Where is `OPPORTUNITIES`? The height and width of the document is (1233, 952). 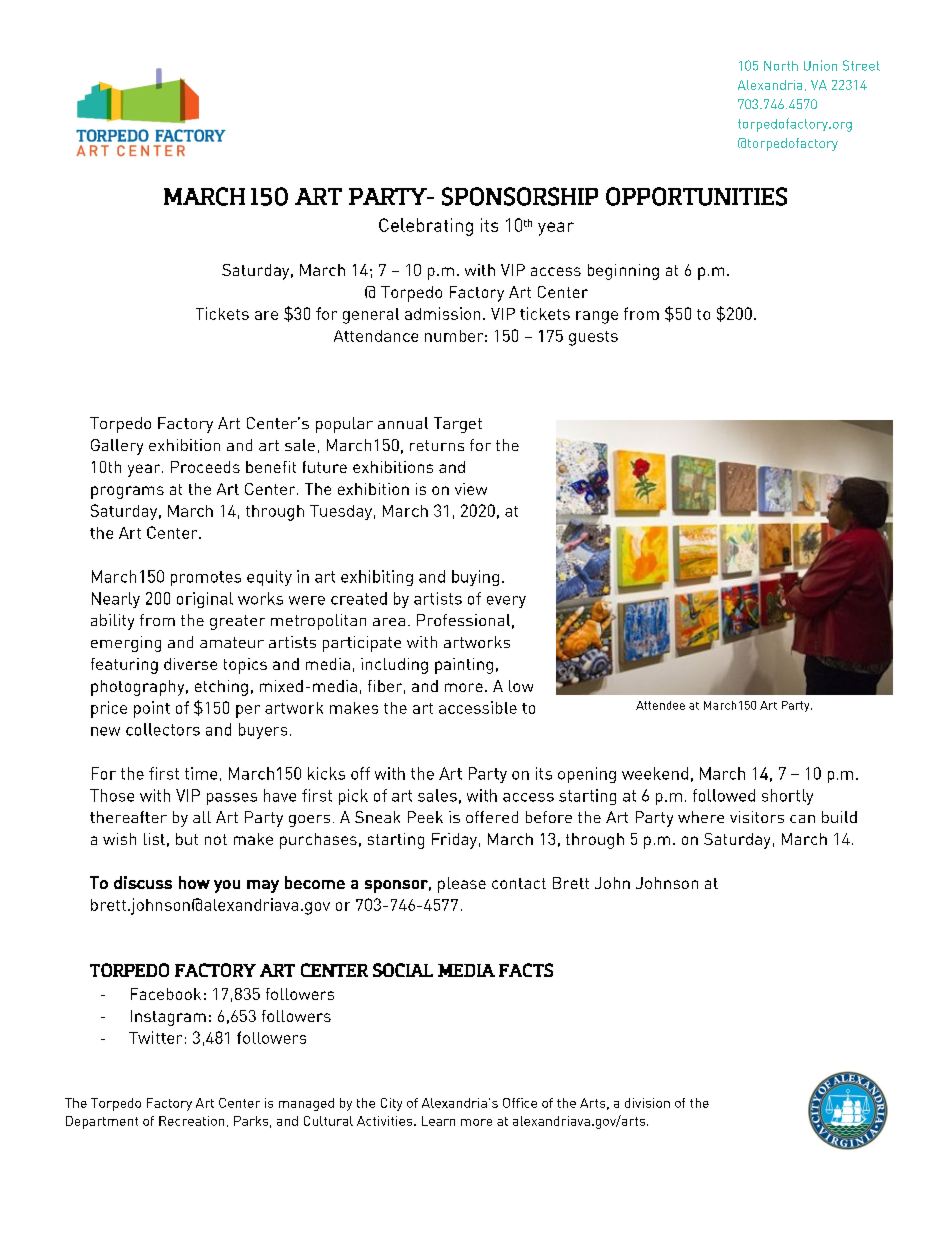
OPPORTUNITIES is located at coordinates (696, 196).
